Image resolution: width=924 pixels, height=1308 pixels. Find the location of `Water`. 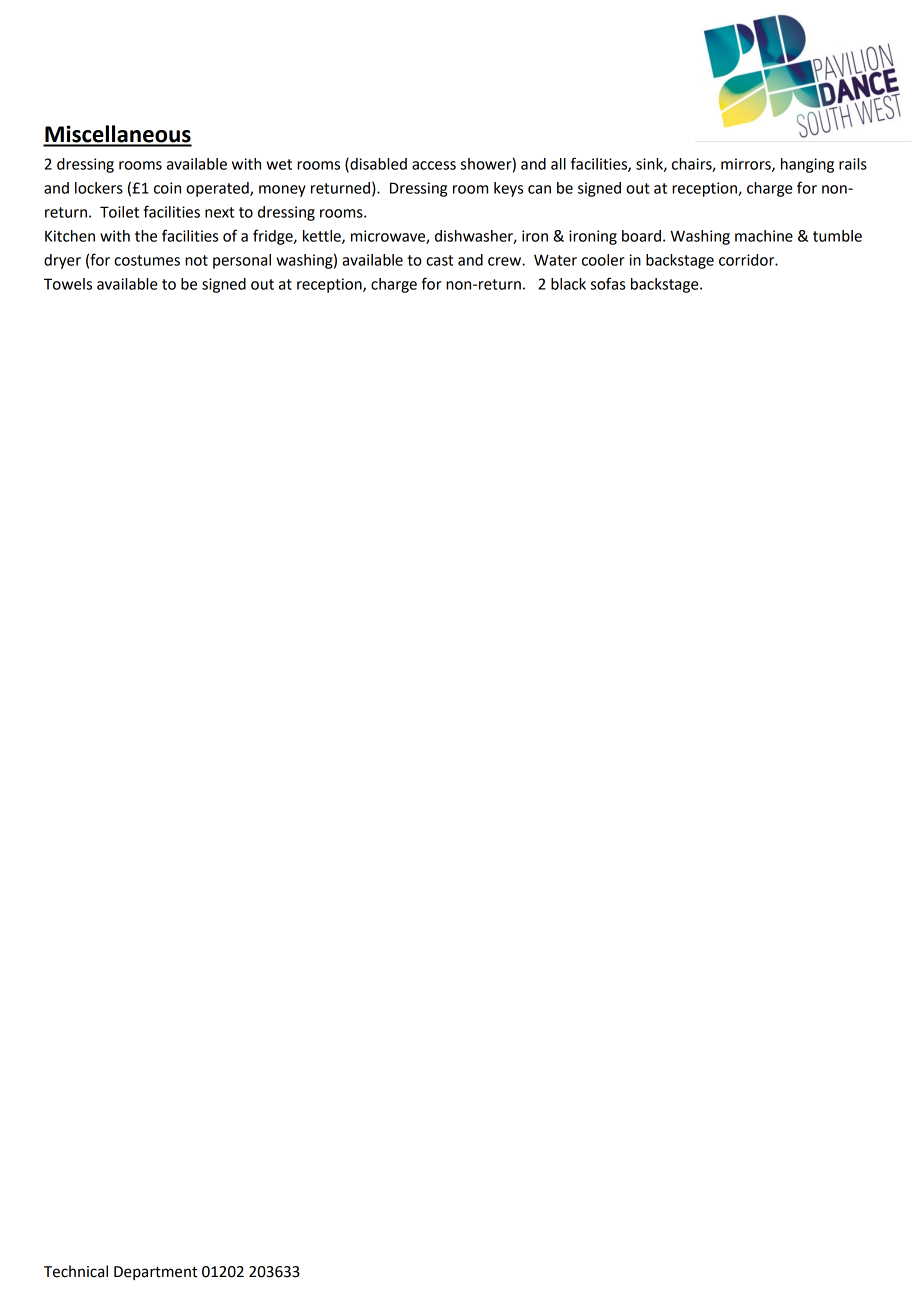

Water is located at coordinates (555, 260).
